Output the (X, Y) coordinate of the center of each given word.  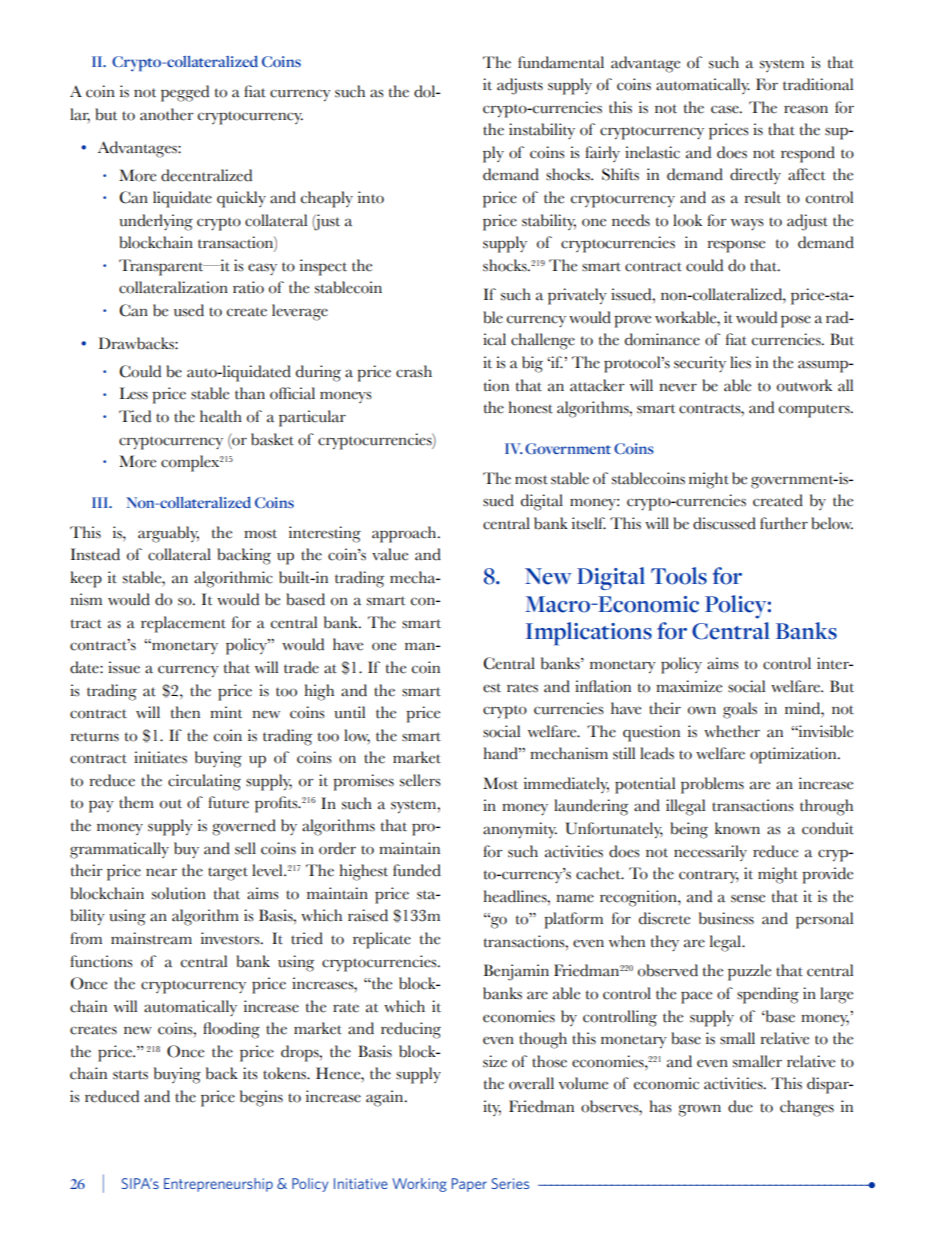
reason (806, 109)
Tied (135, 416)
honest (530, 407)
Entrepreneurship (218, 1185)
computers (815, 411)
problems (712, 785)
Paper (469, 1185)
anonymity (520, 830)
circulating (204, 782)
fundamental (561, 62)
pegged (185, 93)
